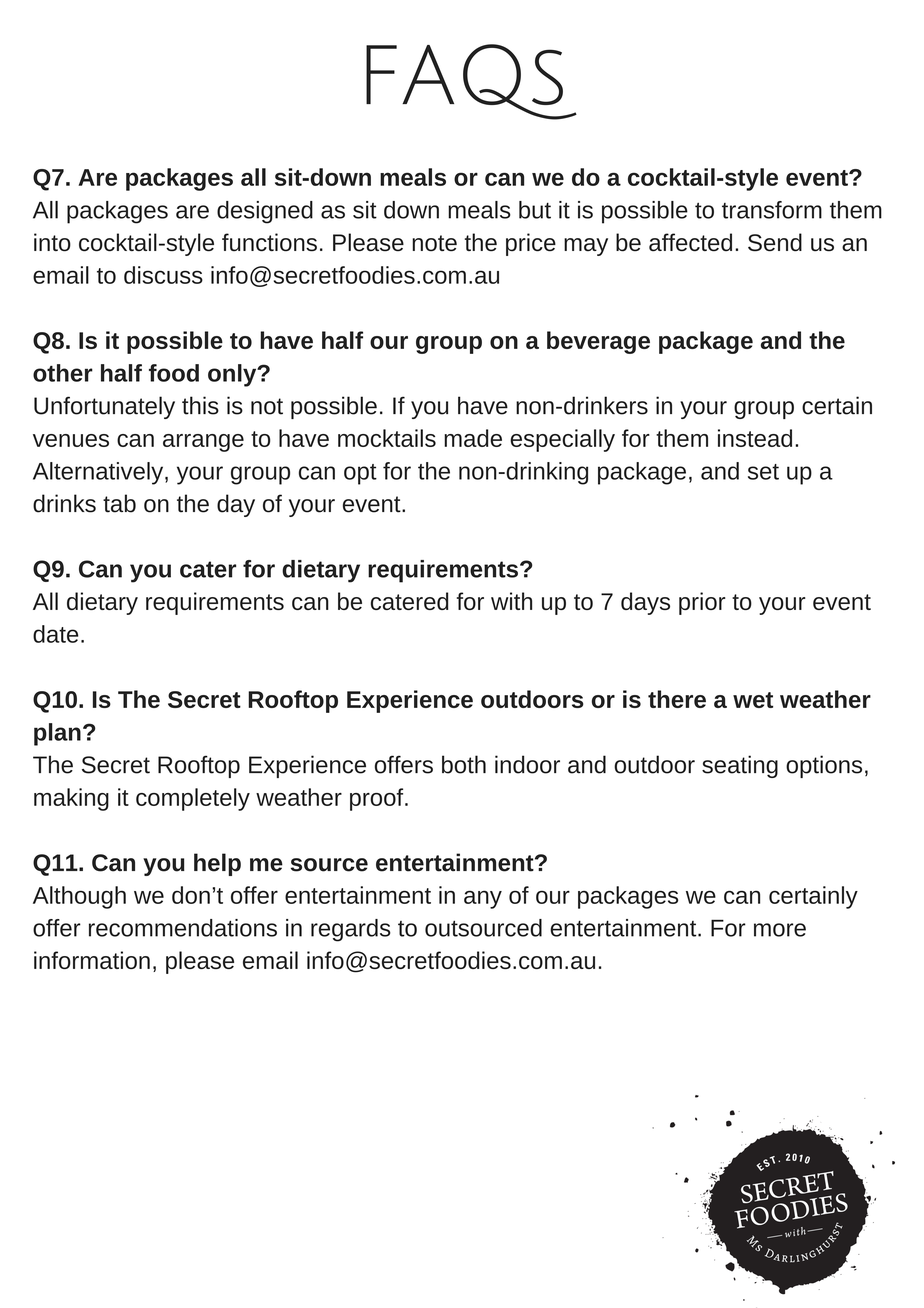 The image size is (924, 1308). I want to click on date, so click(56, 634).
